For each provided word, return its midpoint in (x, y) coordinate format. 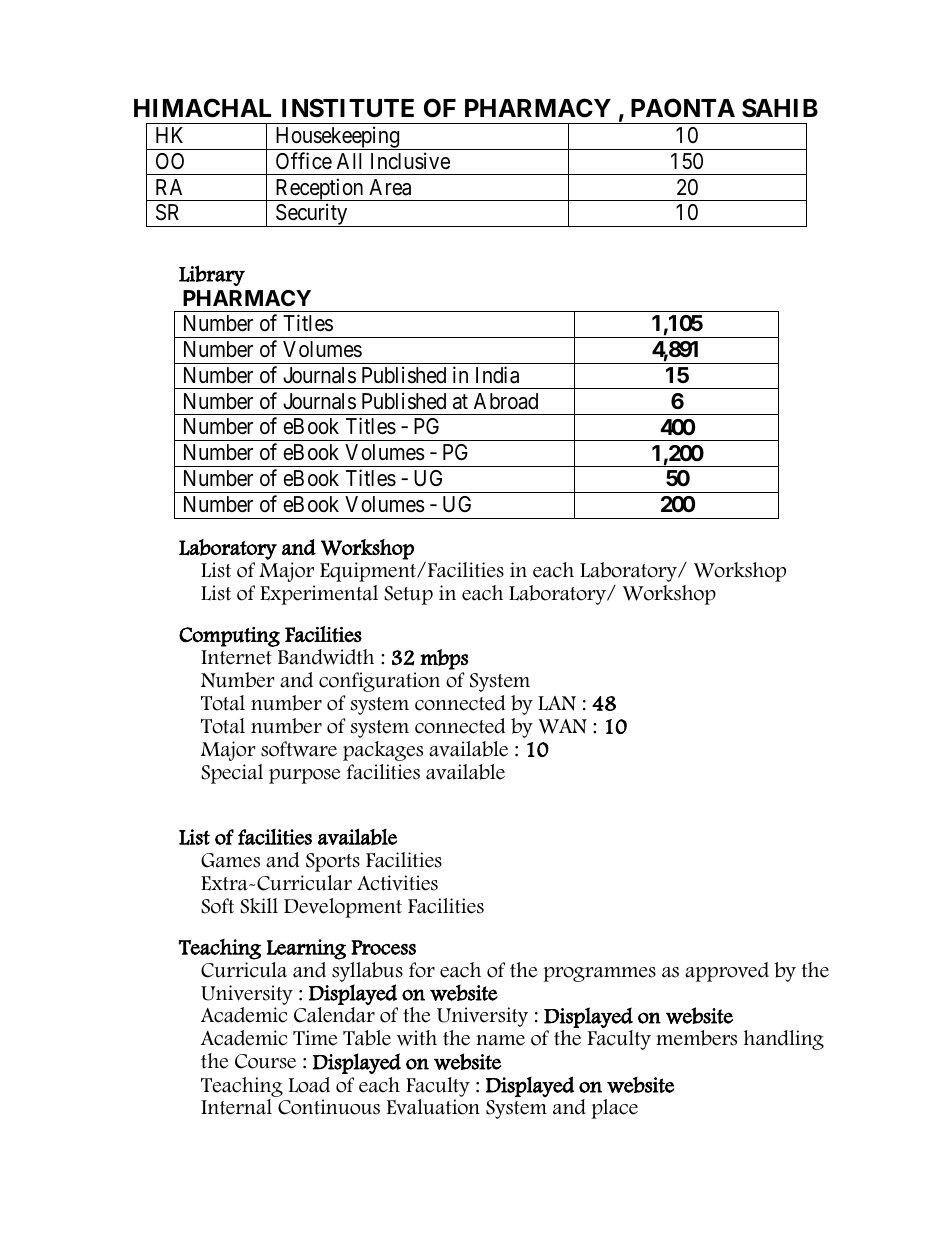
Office (304, 161)
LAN (557, 703)
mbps (444, 659)
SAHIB (780, 108)
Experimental (319, 595)
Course (265, 1061)
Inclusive (410, 161)
